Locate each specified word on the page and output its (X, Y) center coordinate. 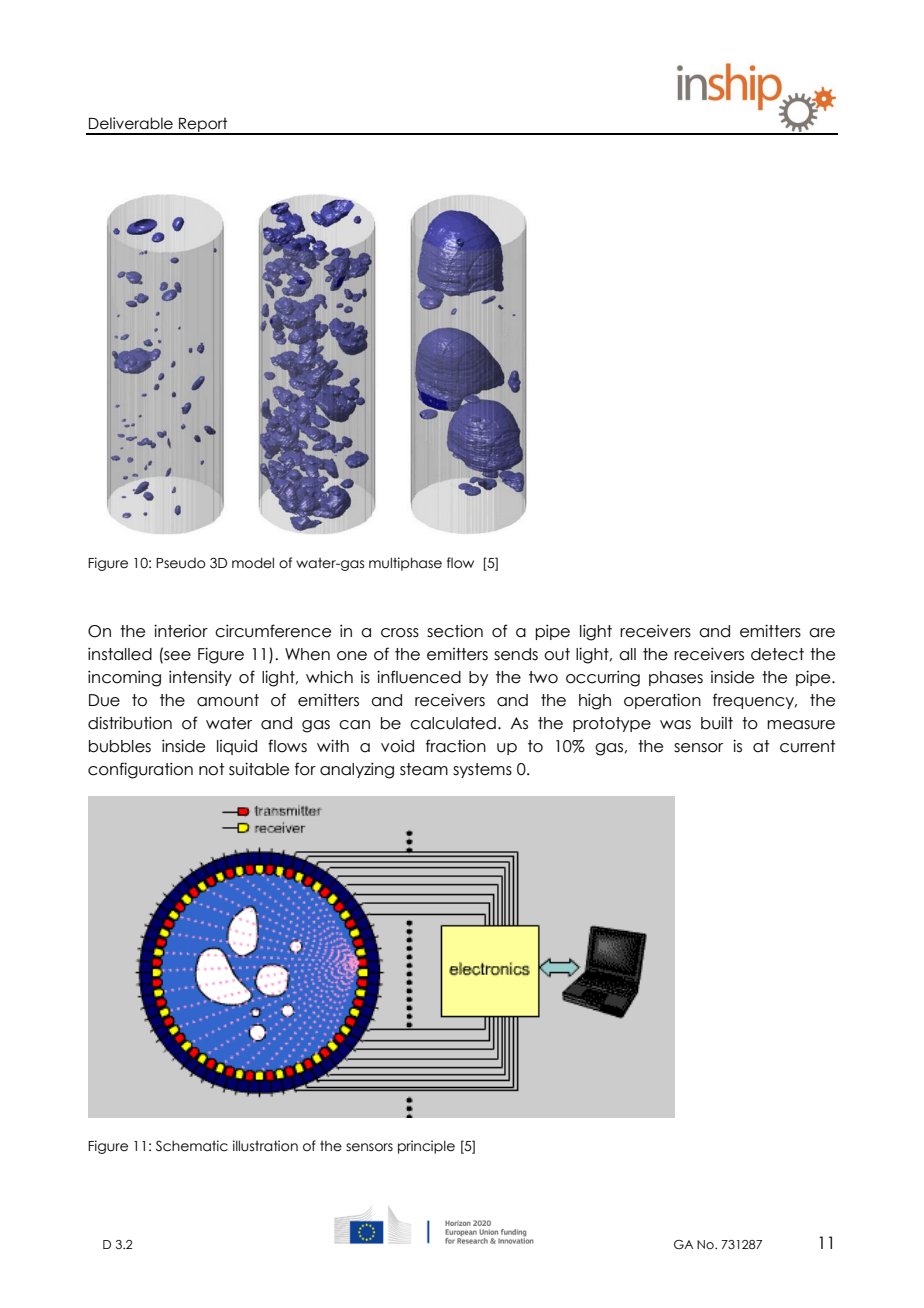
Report (203, 125)
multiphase (405, 564)
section (455, 631)
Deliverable (131, 123)
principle (426, 1147)
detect (777, 654)
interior (181, 631)
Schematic (192, 1146)
